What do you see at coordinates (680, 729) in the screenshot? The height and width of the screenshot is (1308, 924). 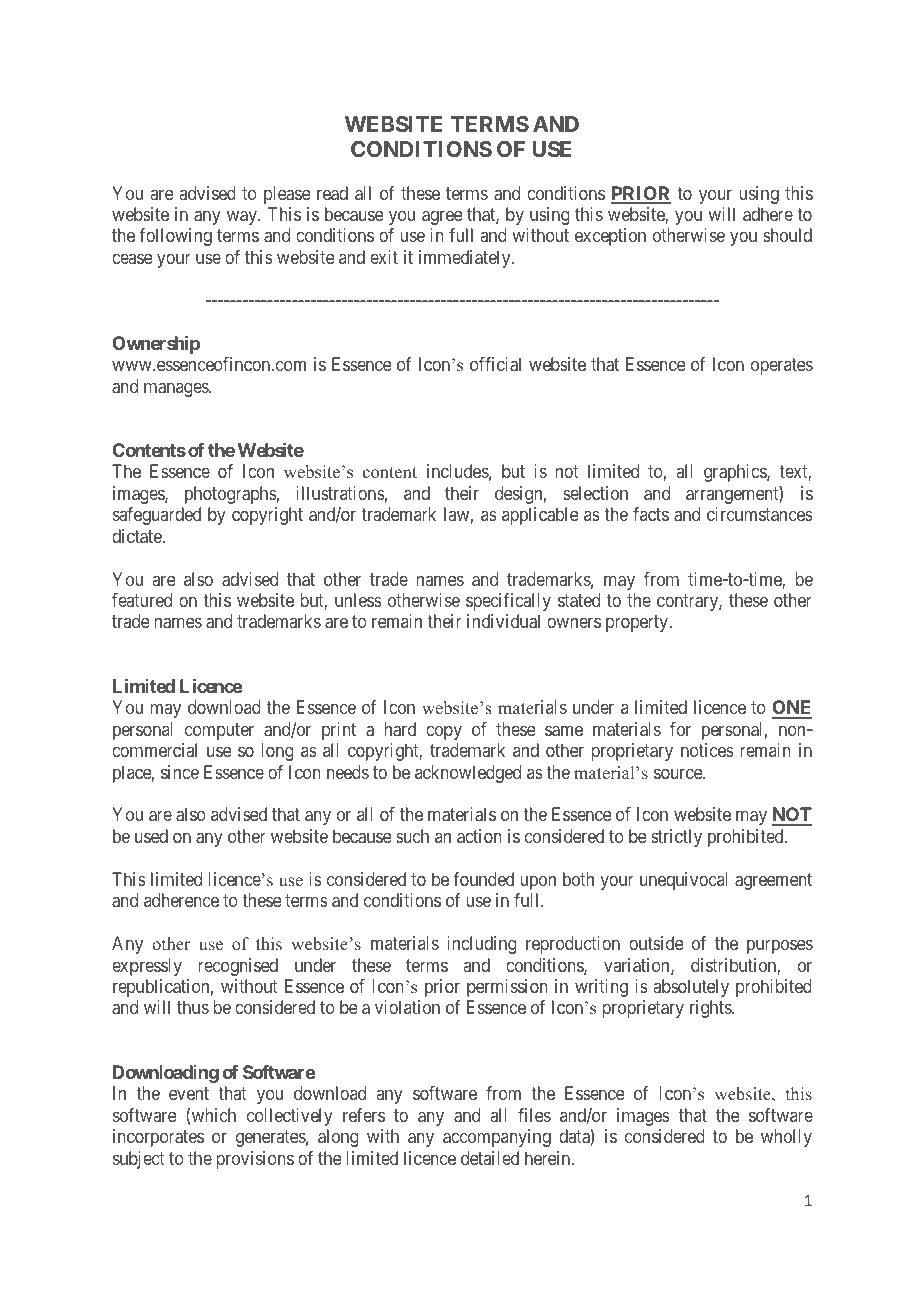 I see `for` at bounding box center [680, 729].
